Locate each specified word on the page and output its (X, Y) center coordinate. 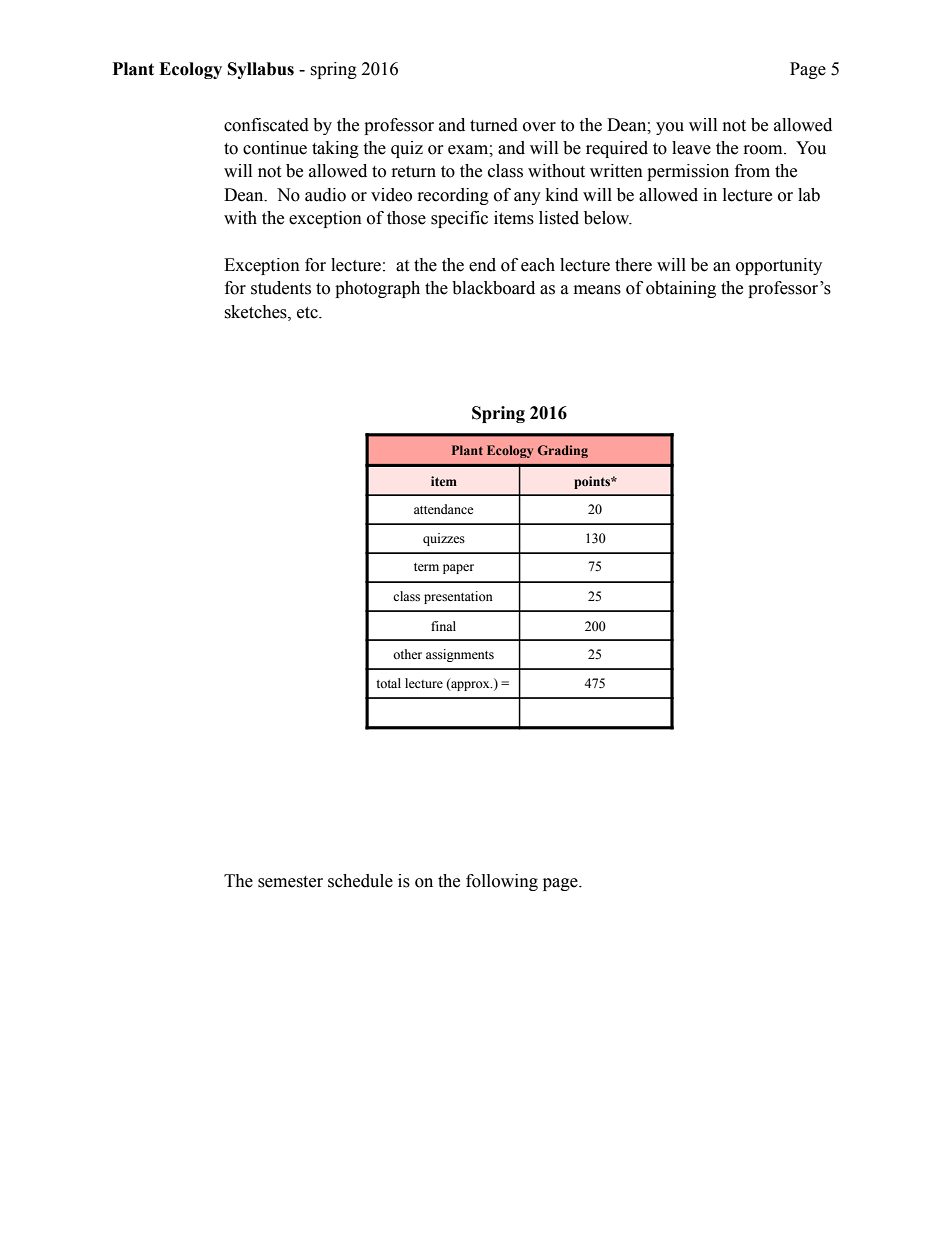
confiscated (266, 125)
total (388, 683)
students (281, 288)
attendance (444, 509)
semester (290, 882)
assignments (460, 655)
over (539, 127)
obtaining (681, 289)
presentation (458, 597)
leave (691, 148)
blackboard (493, 288)
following (502, 882)
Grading (563, 451)
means (597, 290)
